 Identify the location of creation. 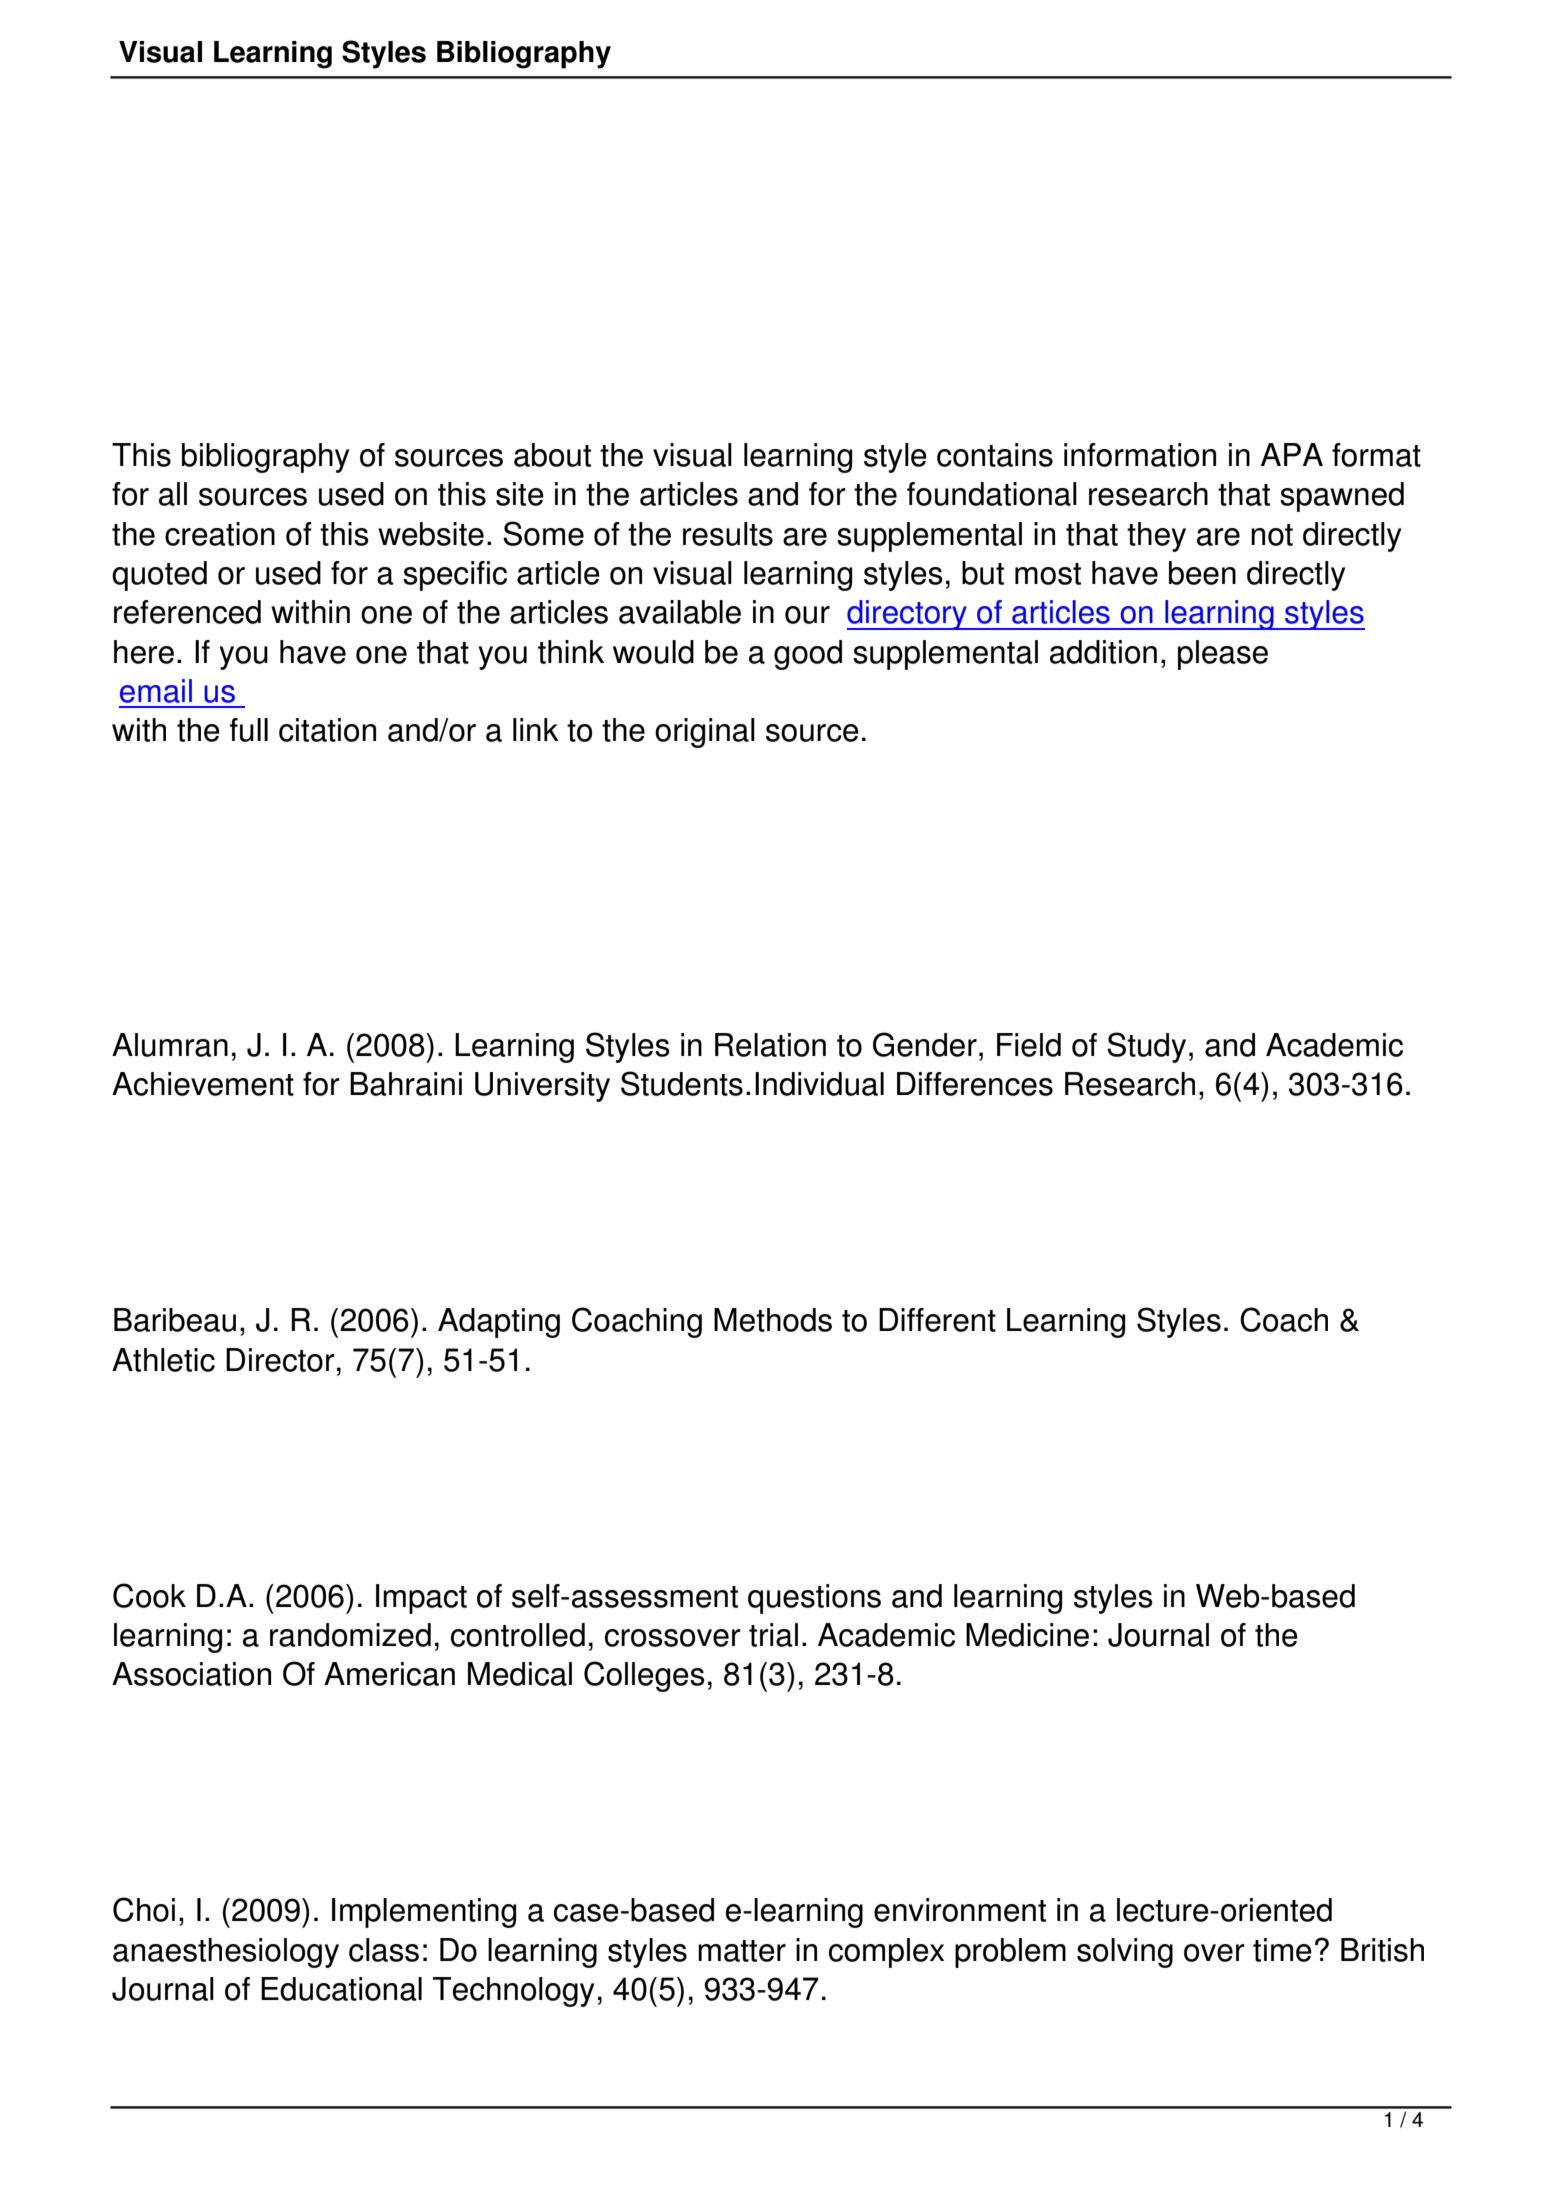
(220, 534).
